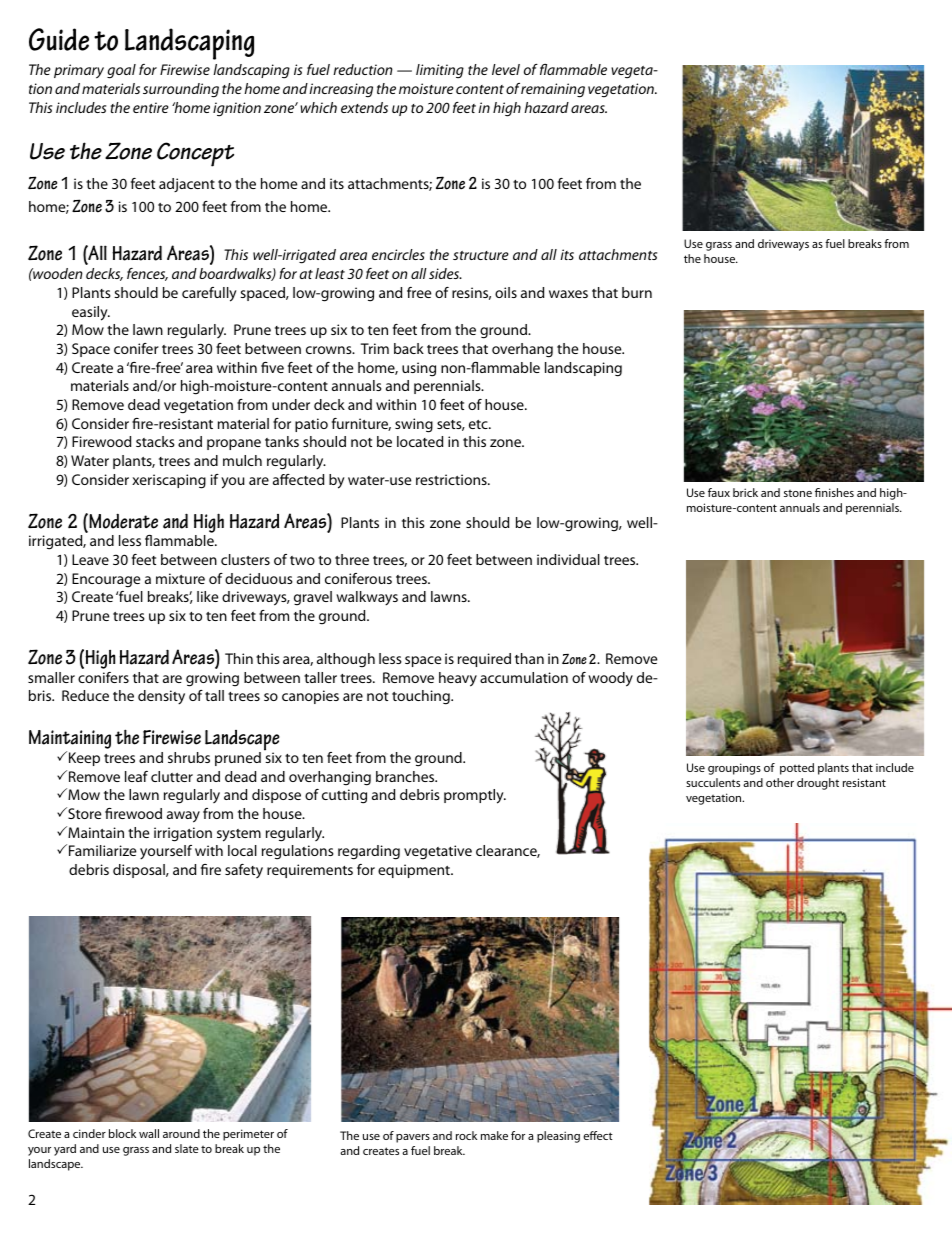 The width and height of the screenshot is (952, 1233). What do you see at coordinates (406, 776) in the screenshot?
I see `branches` at bounding box center [406, 776].
